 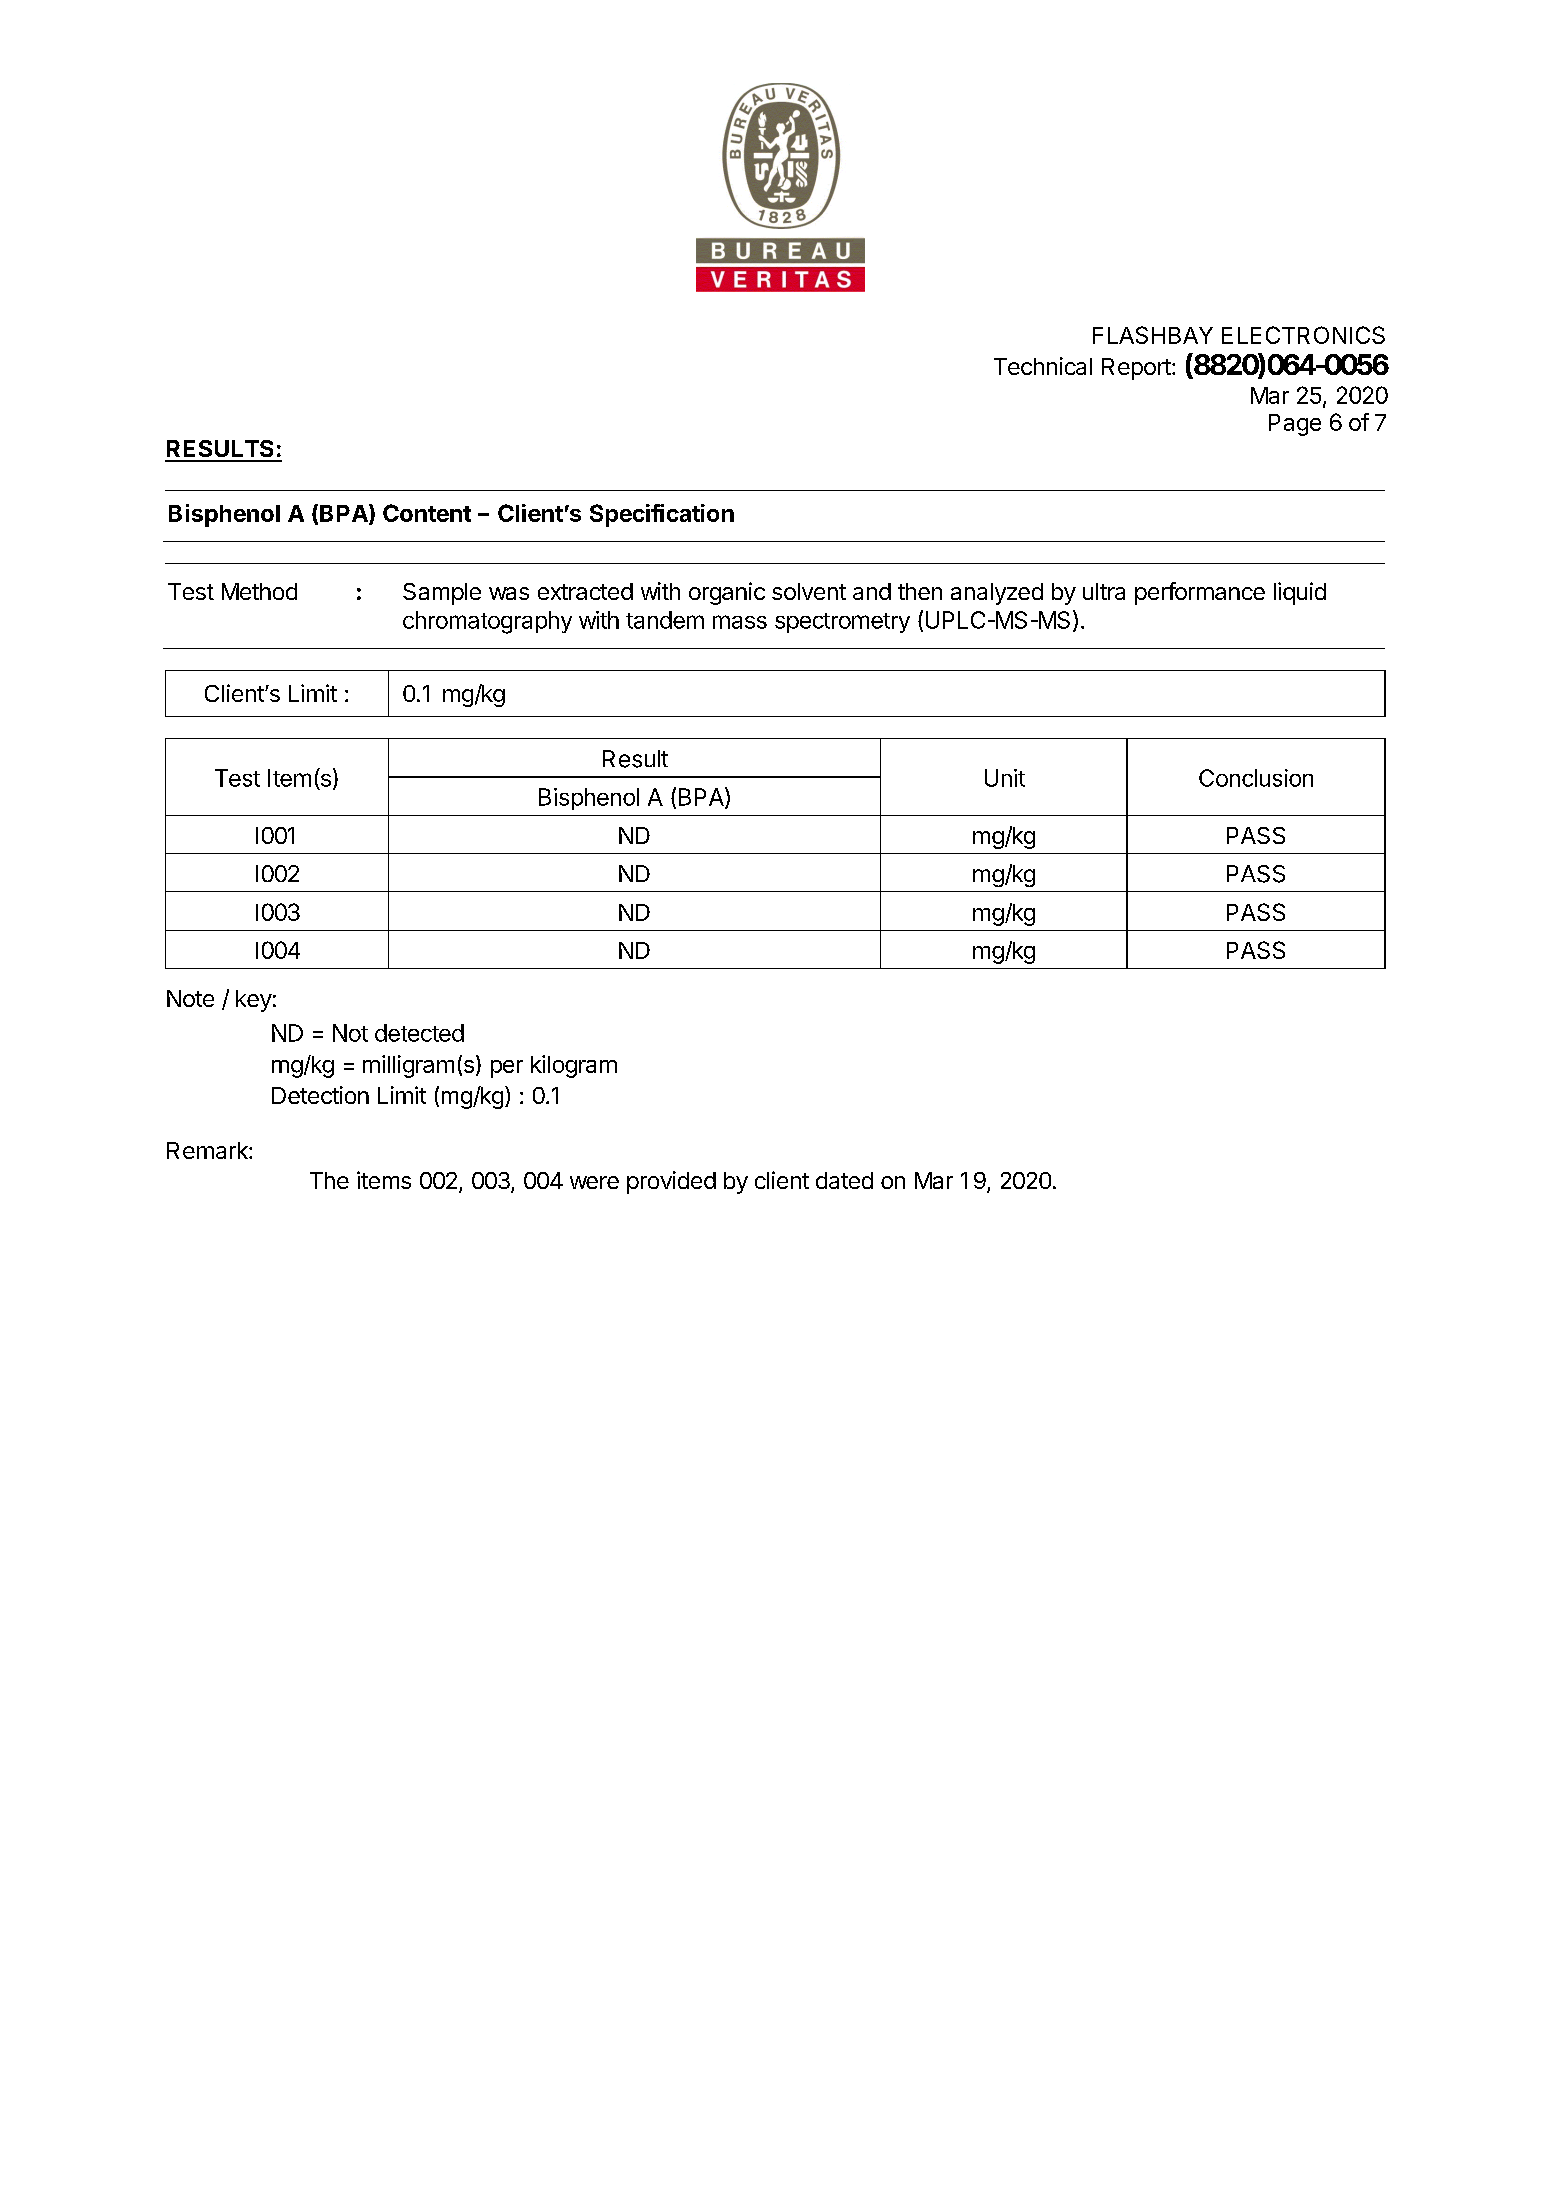 I want to click on Report, so click(x=1136, y=369).
